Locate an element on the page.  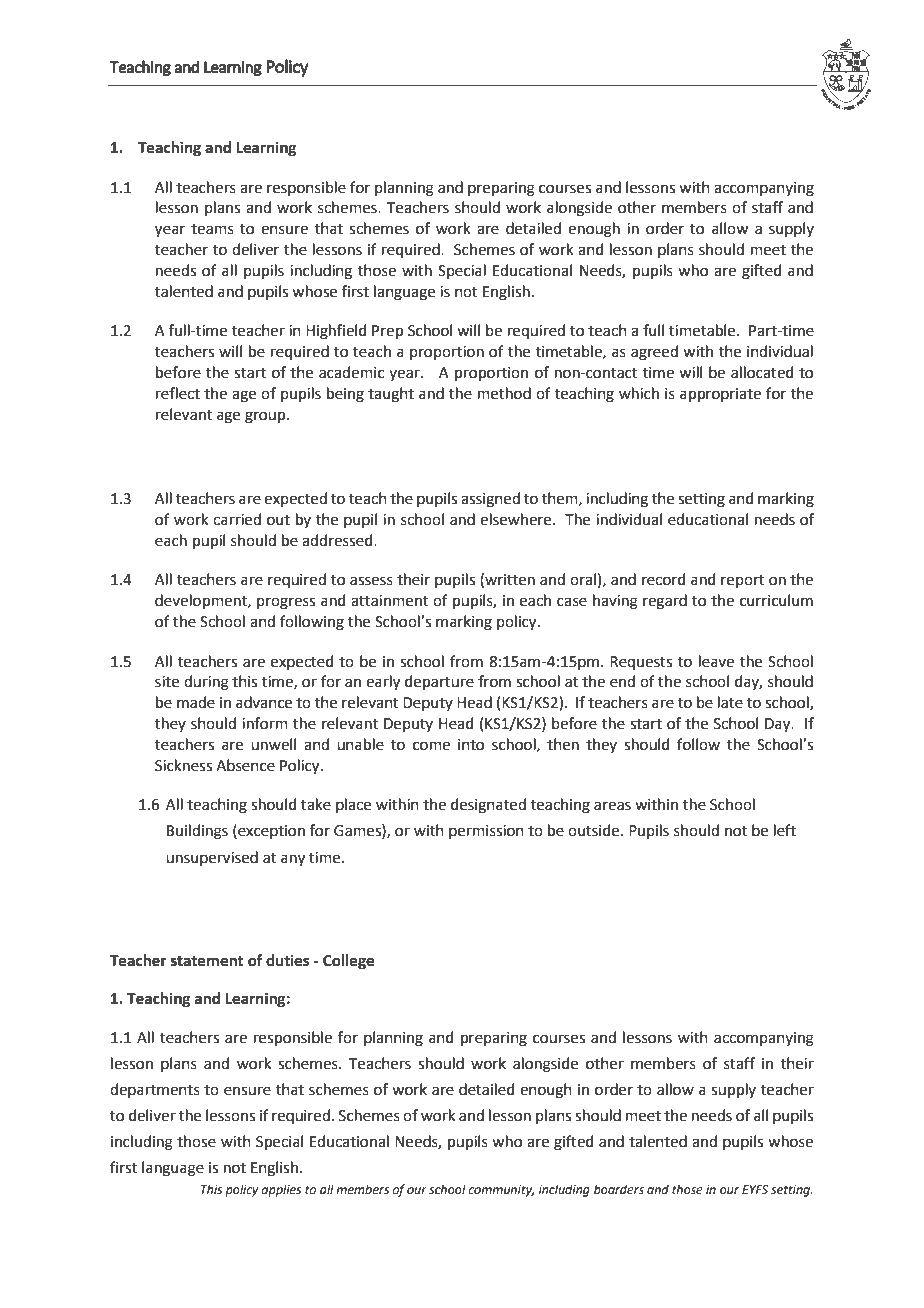
teams is located at coordinates (212, 229).
